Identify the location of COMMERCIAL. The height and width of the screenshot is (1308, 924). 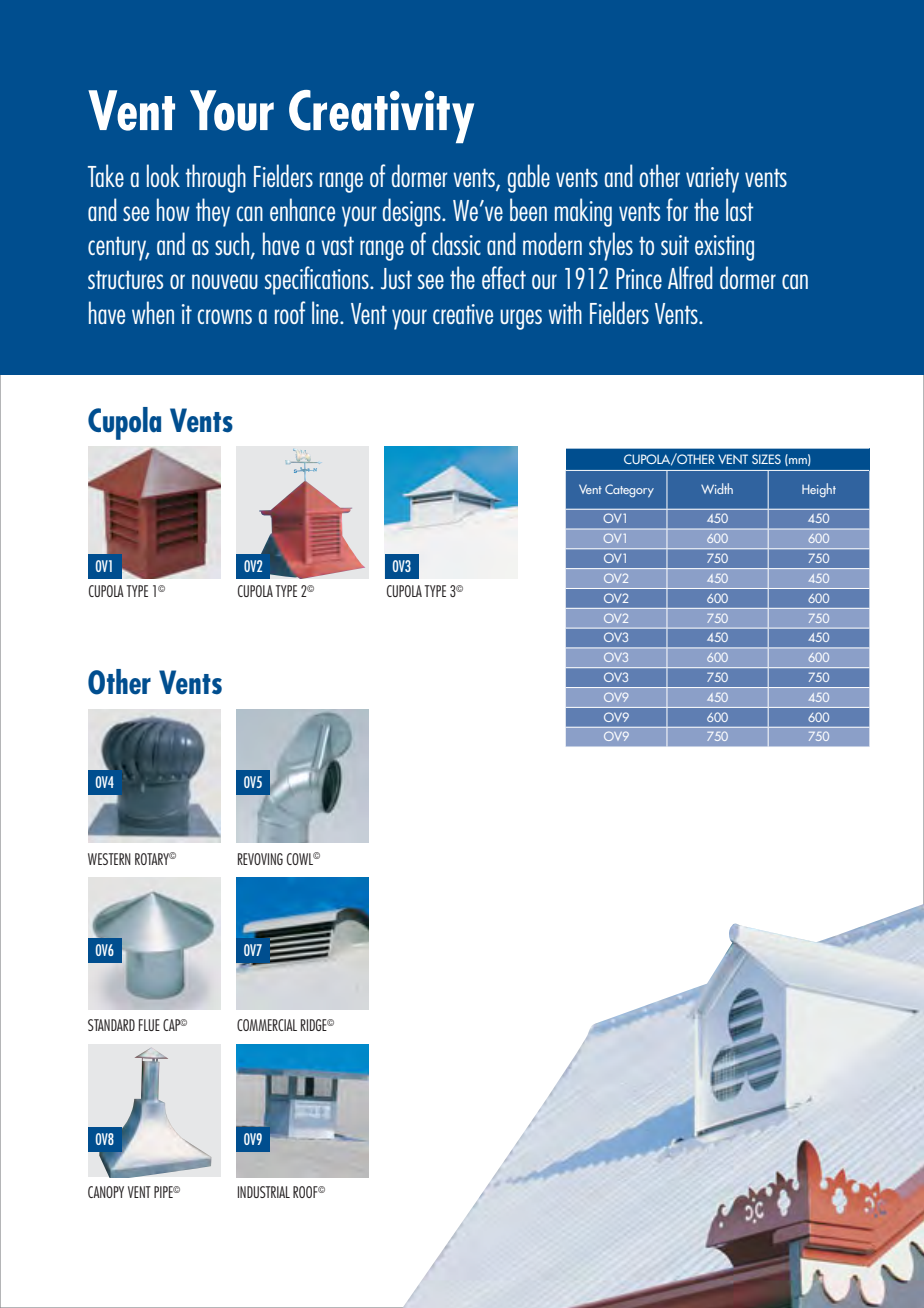
(267, 1025).
